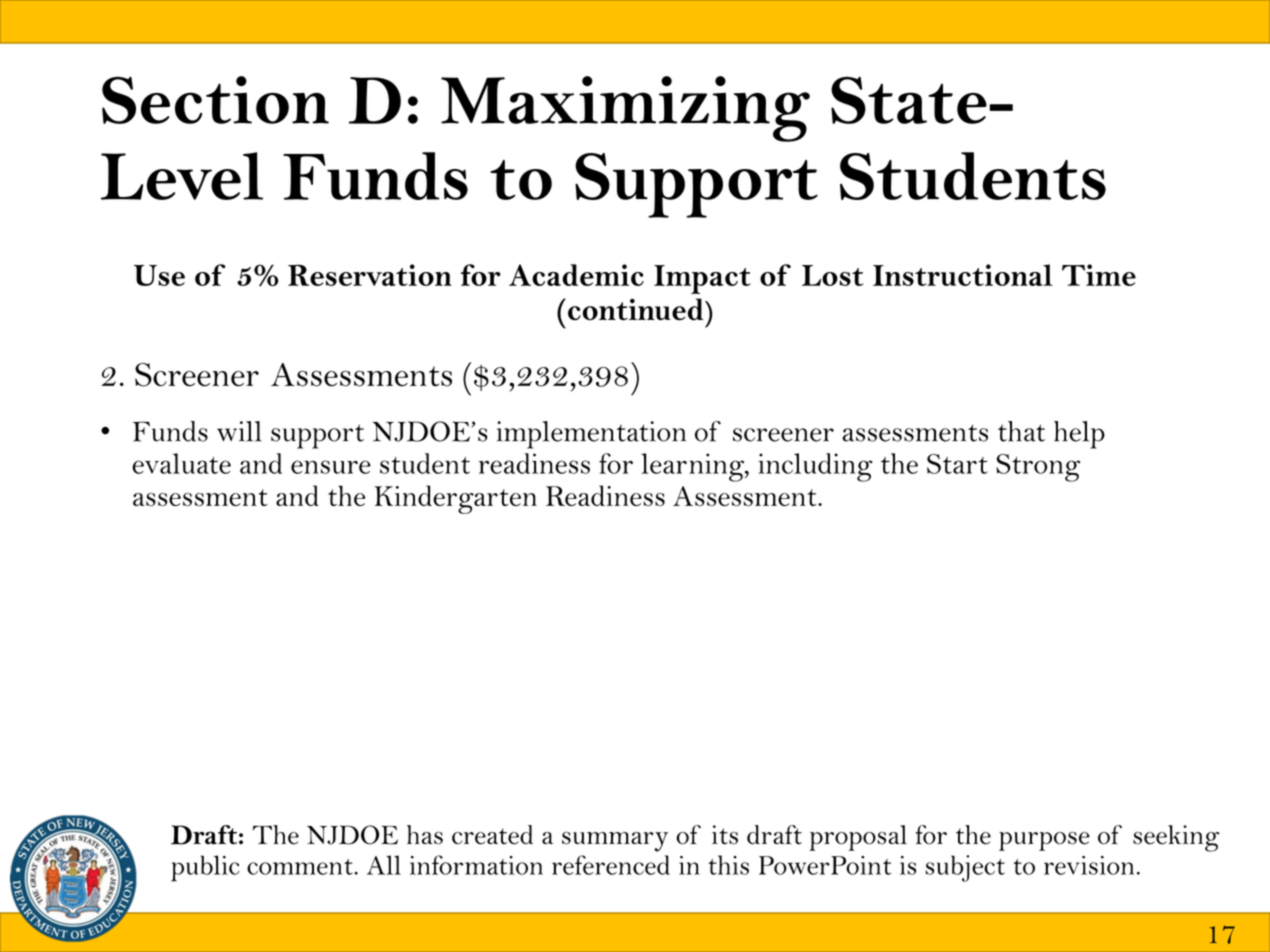 This page has width=1270, height=952. I want to click on Kindergarten, so click(456, 499).
